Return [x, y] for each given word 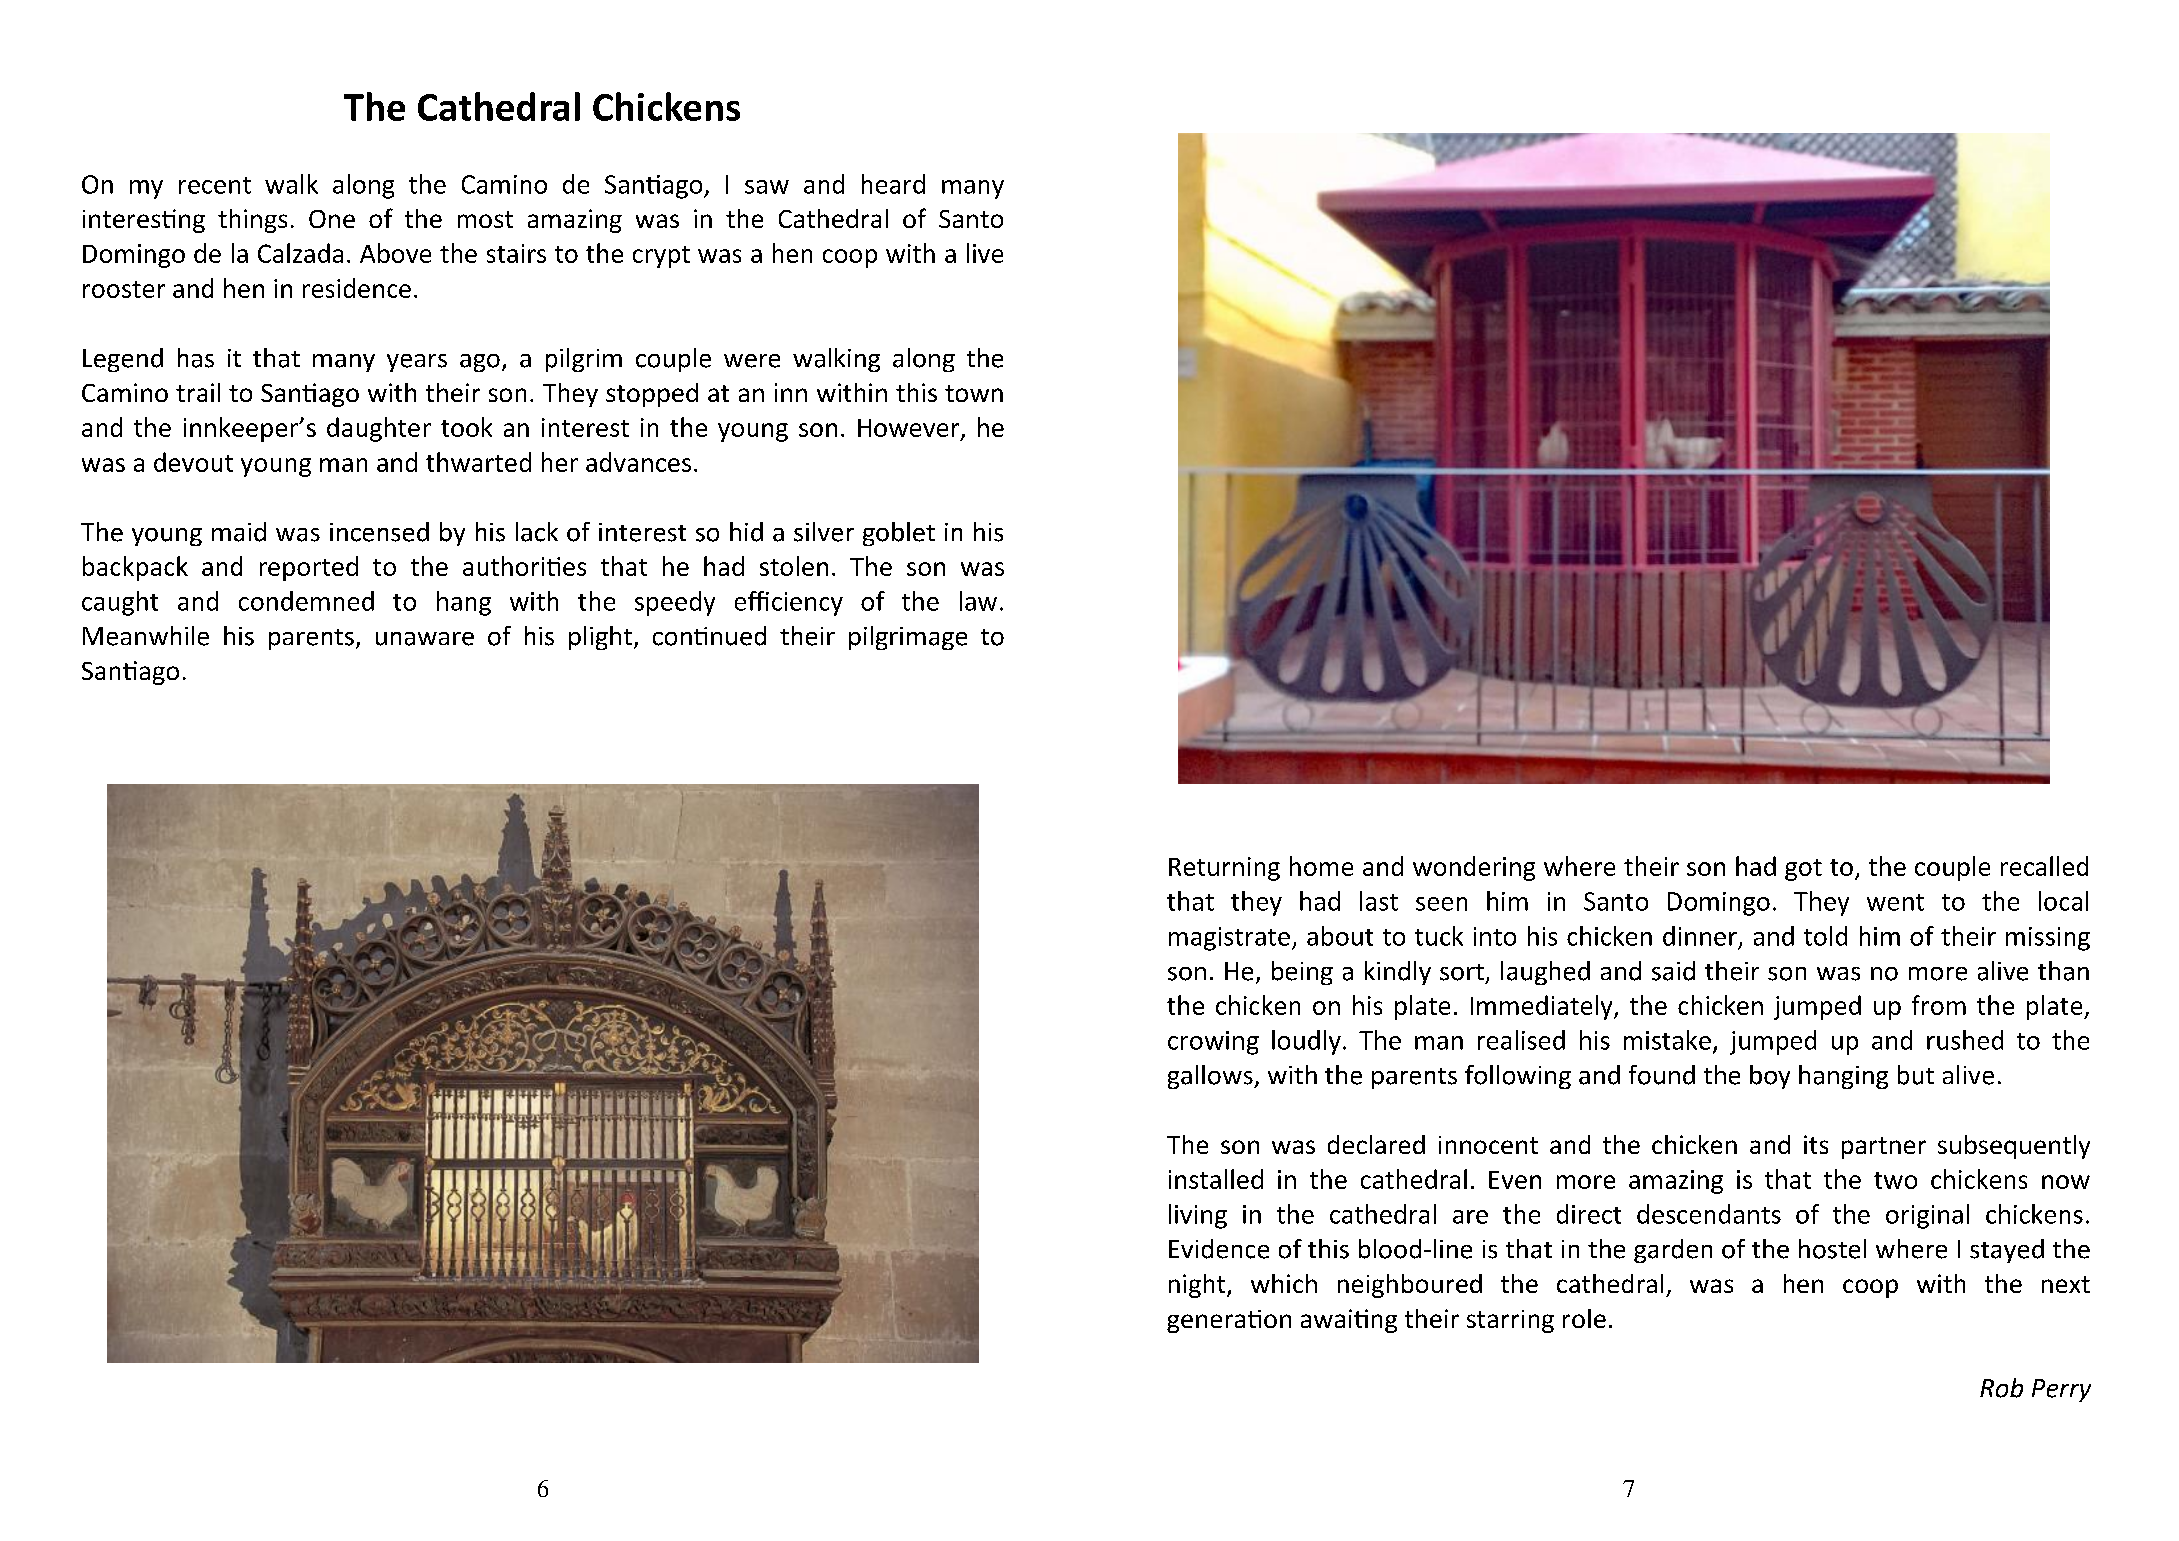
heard [893, 184]
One [332, 219]
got [1803, 870]
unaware [425, 639]
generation [1229, 1321]
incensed [379, 532]
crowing [1213, 1043]
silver [824, 532]
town [974, 393]
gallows [1211, 1077]
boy [1770, 1077]
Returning [1224, 869]
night [1198, 1286]
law [978, 601]
